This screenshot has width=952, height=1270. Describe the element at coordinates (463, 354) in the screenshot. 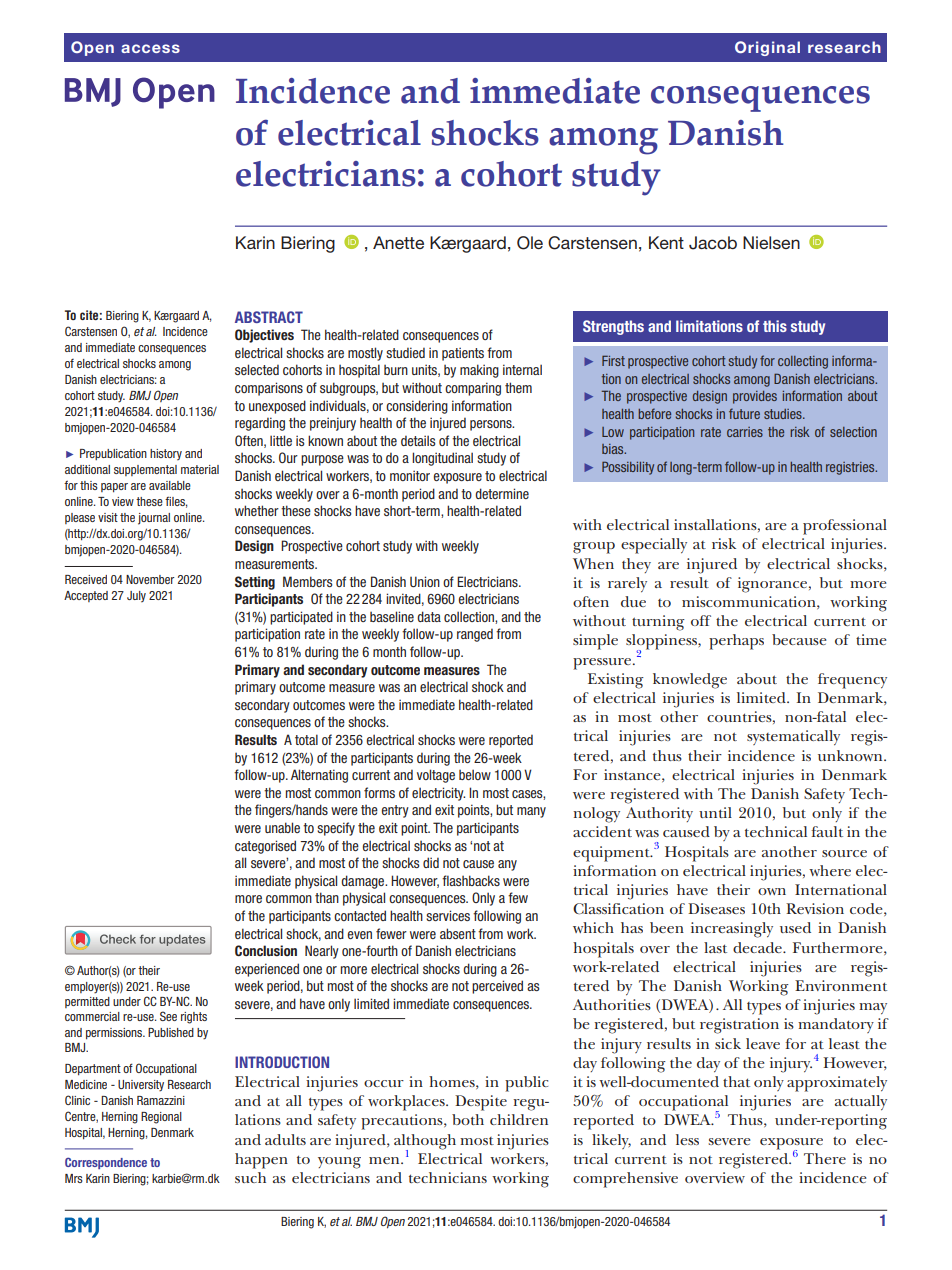

I see `patients` at that location.
